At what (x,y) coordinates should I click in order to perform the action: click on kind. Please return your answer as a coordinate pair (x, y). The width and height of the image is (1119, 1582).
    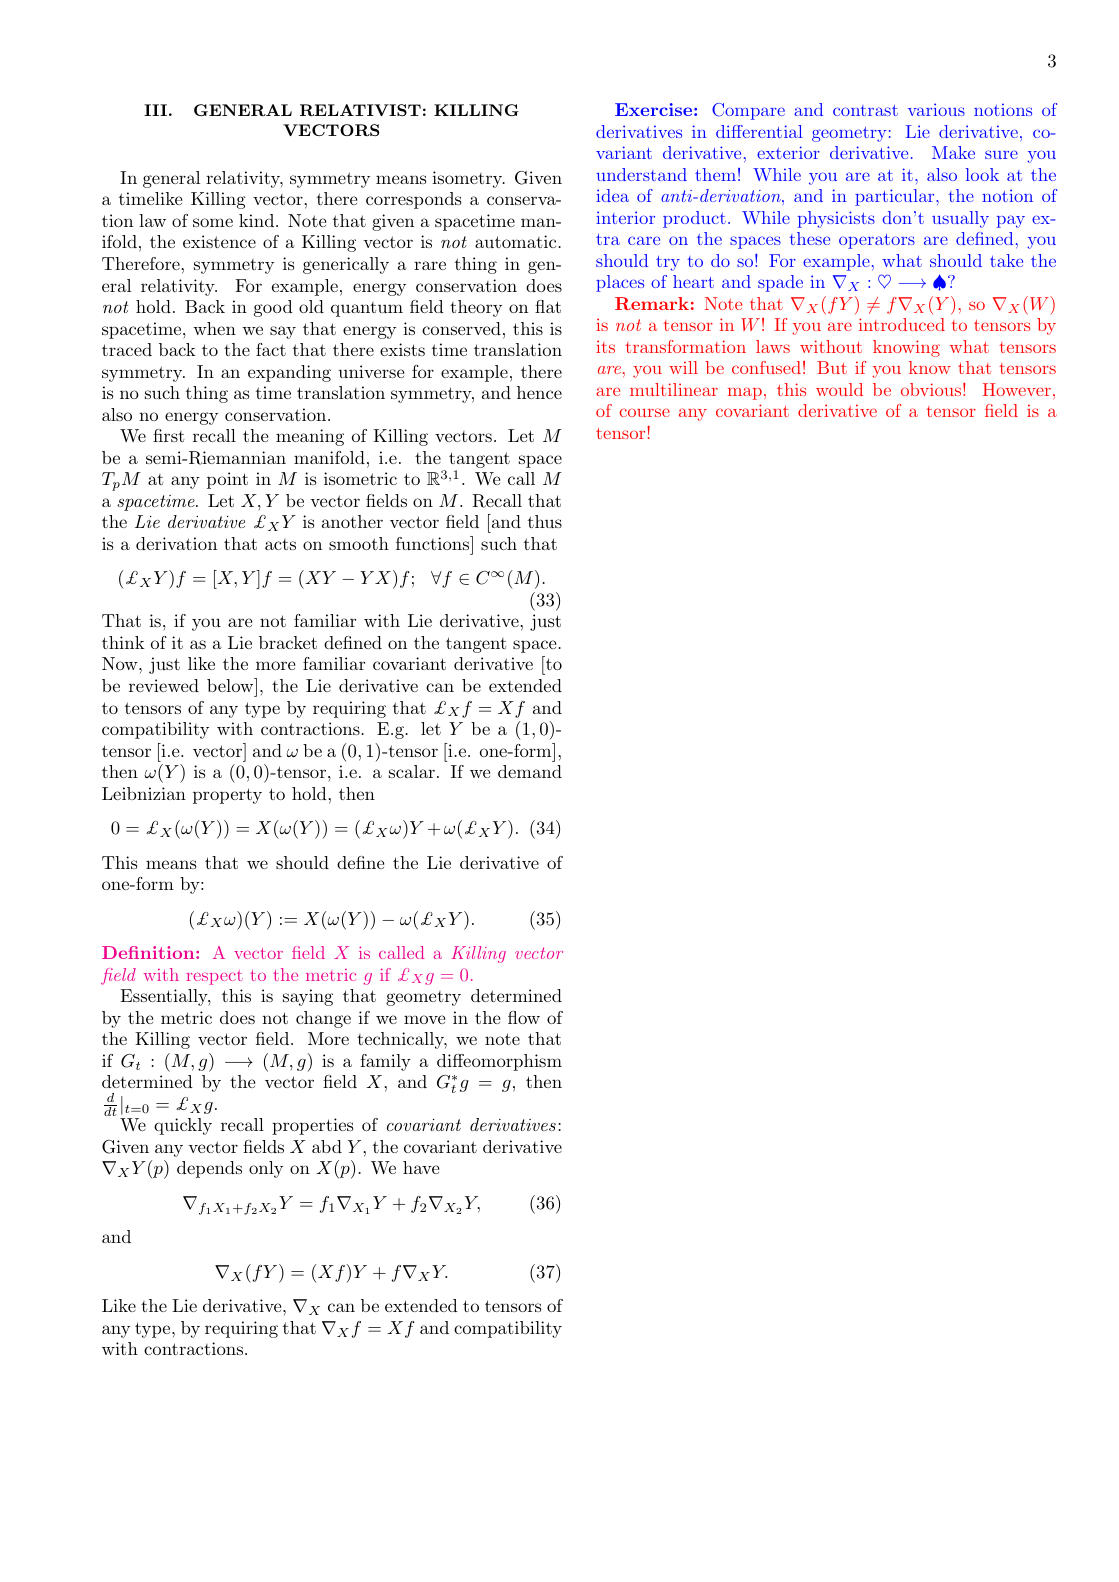
    Looking at the image, I should click on (256, 220).
